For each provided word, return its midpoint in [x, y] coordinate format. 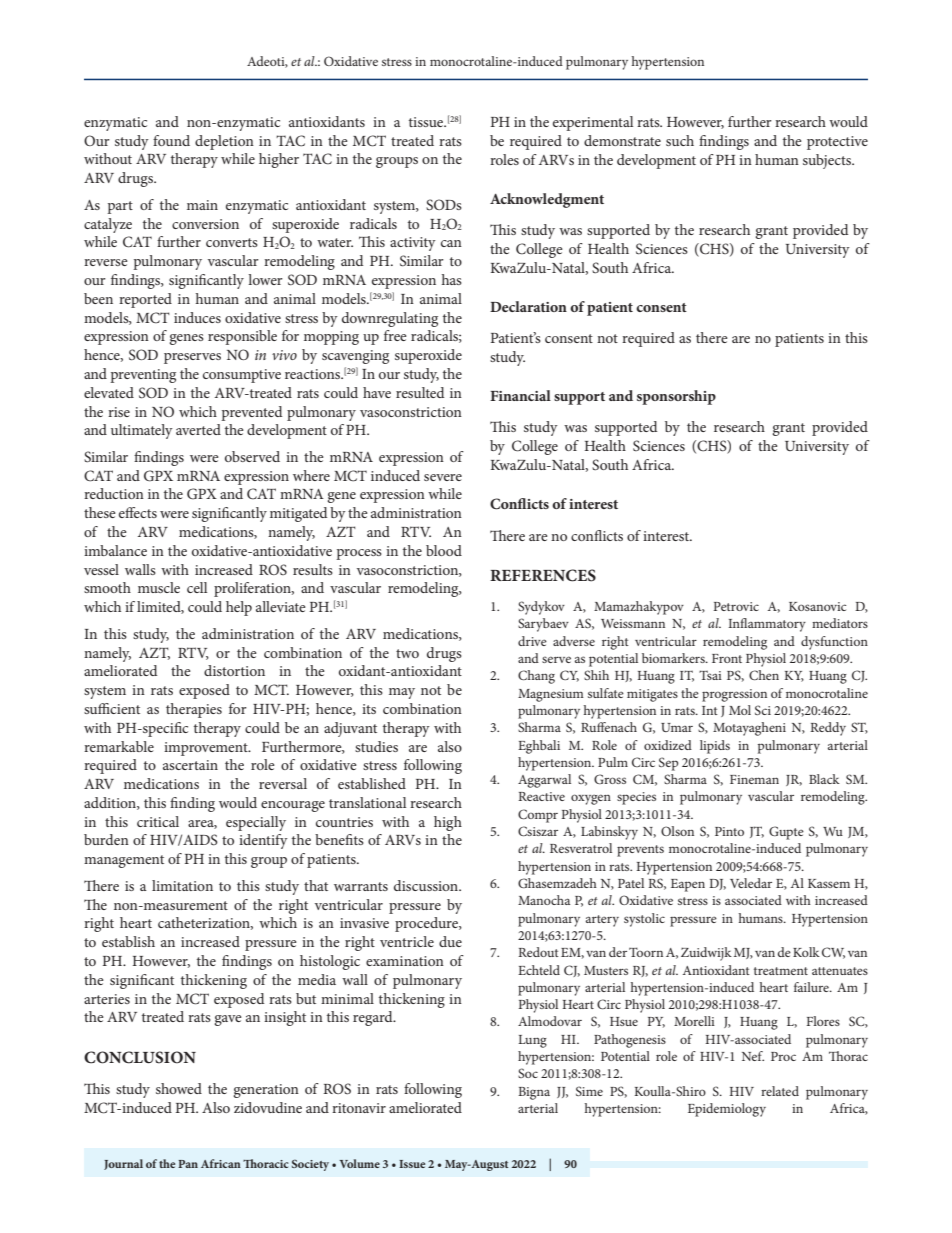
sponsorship [676, 397]
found [171, 140]
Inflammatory [767, 625]
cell [197, 587]
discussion [427, 885]
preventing [143, 376]
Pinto [729, 831]
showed [179, 1088]
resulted [420, 392]
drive [532, 641]
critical [158, 821]
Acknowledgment [547, 200]
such [680, 140]
